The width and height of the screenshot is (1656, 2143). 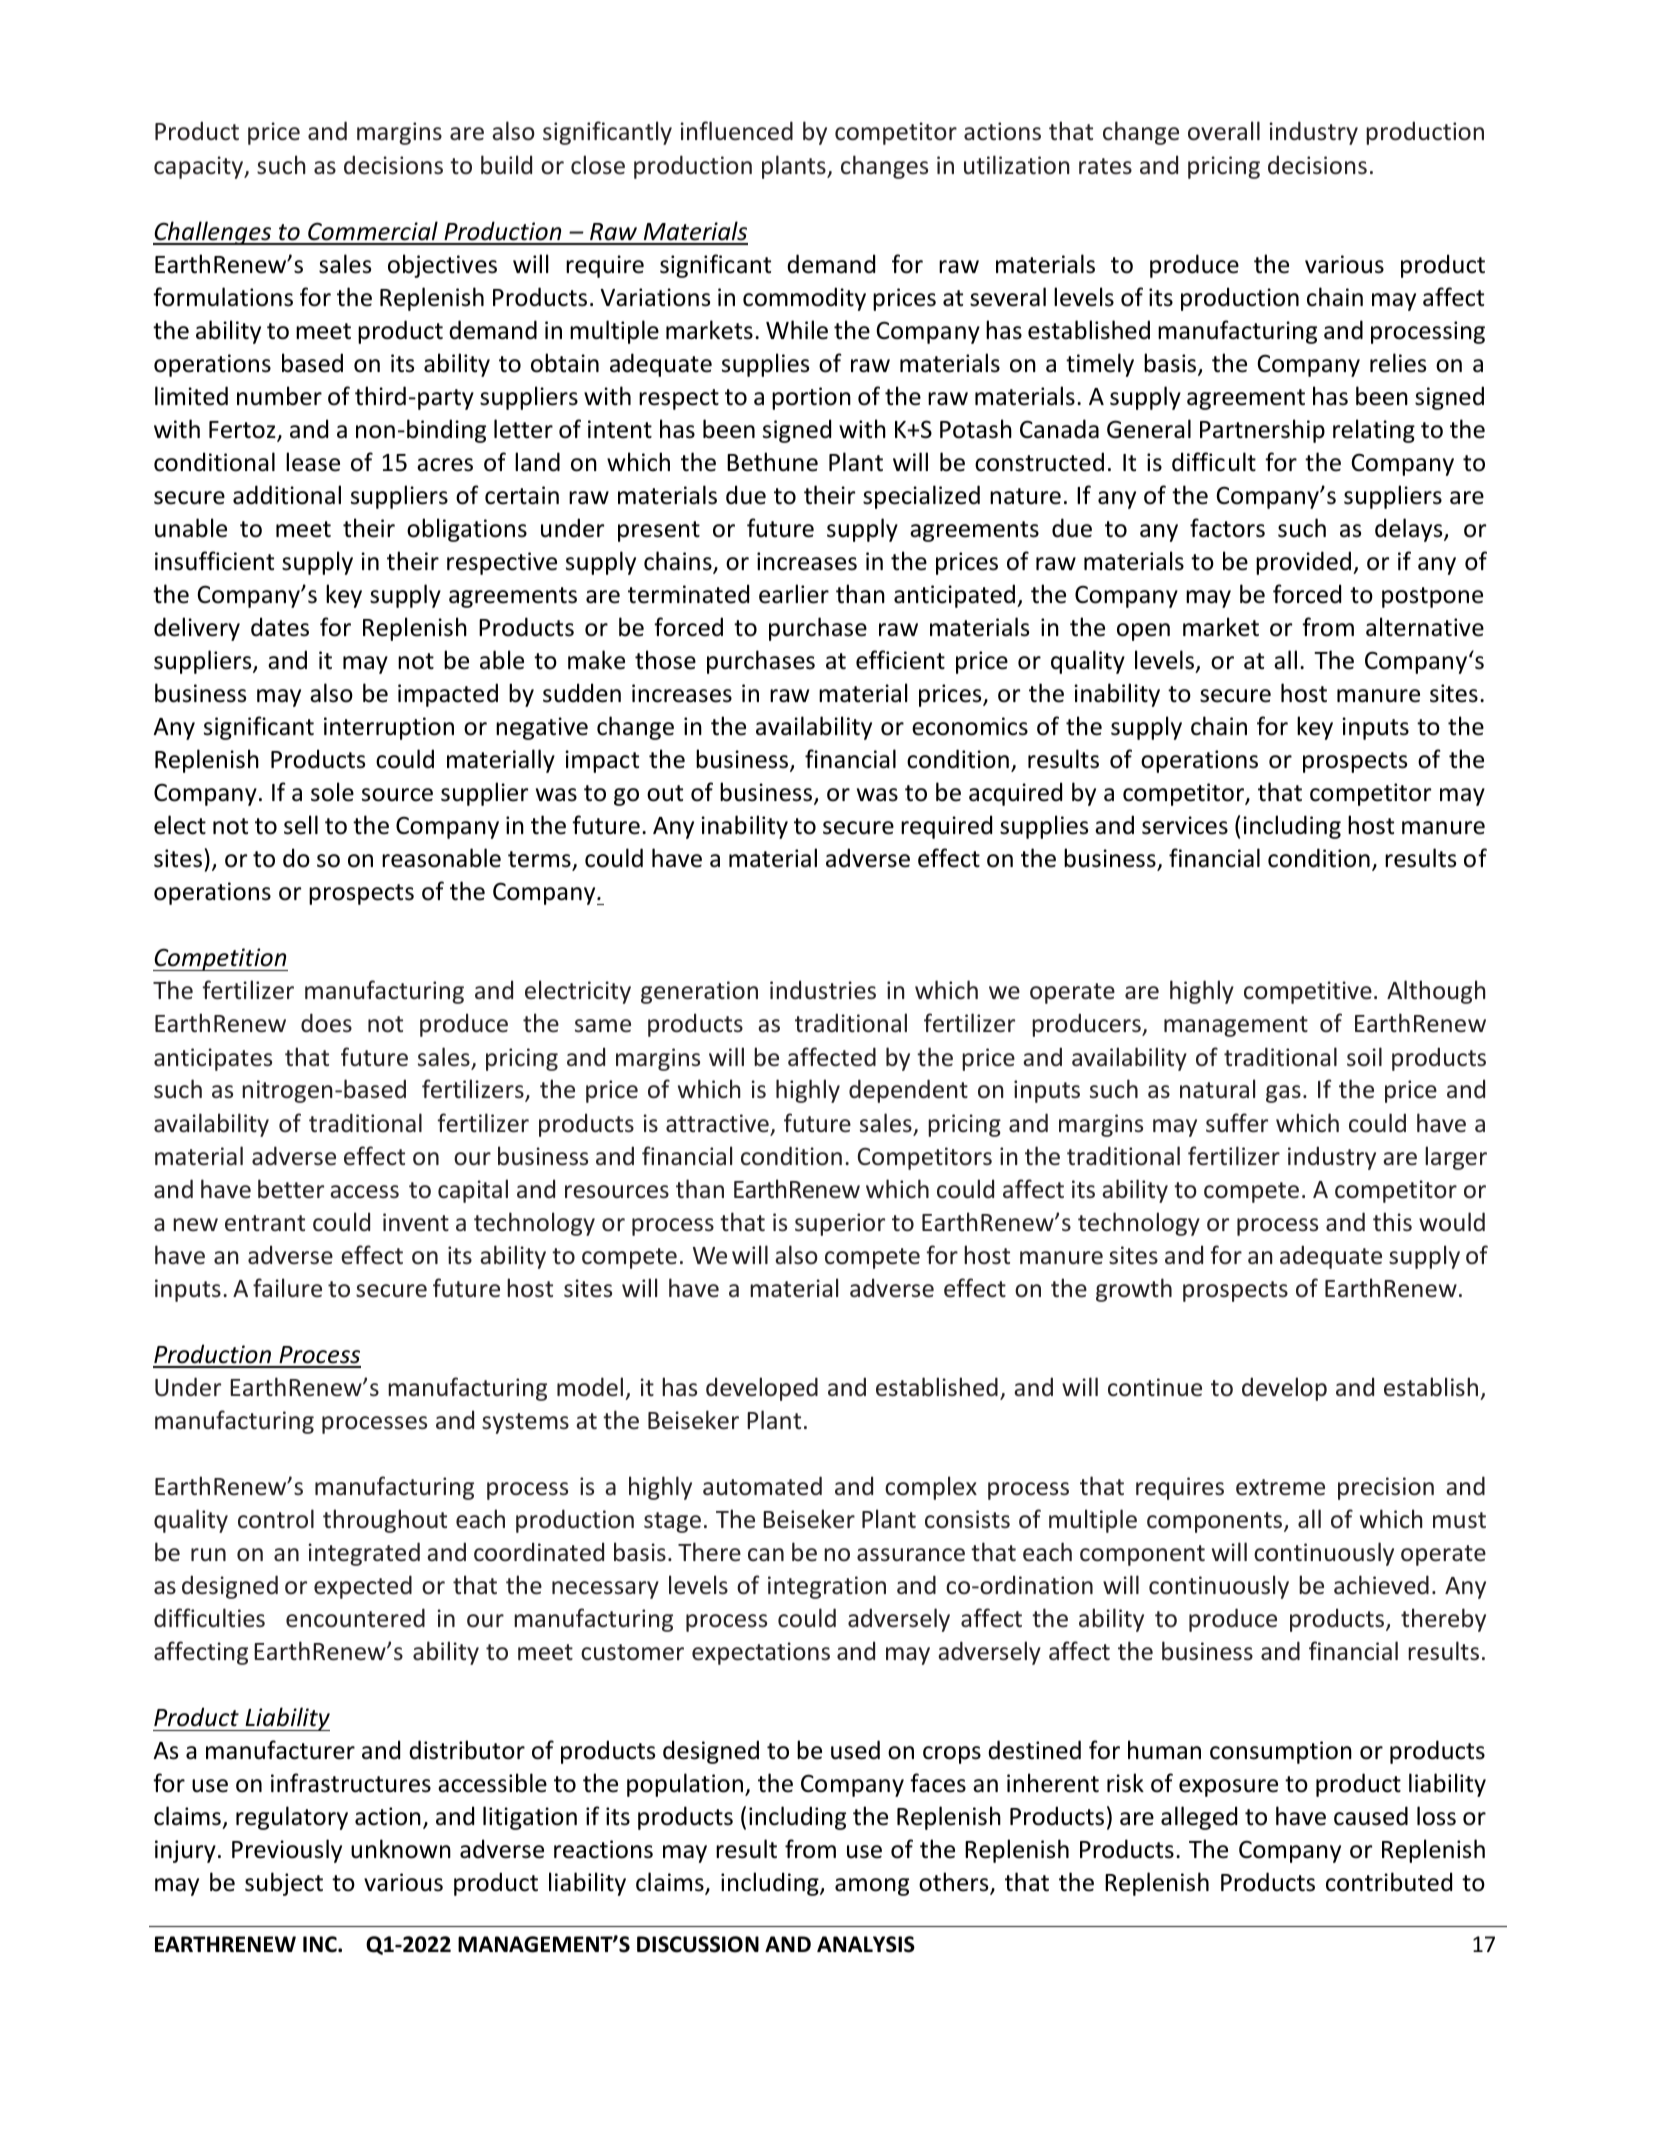 What do you see at coordinates (284, 1884) in the screenshot?
I see `subject` at bounding box center [284, 1884].
